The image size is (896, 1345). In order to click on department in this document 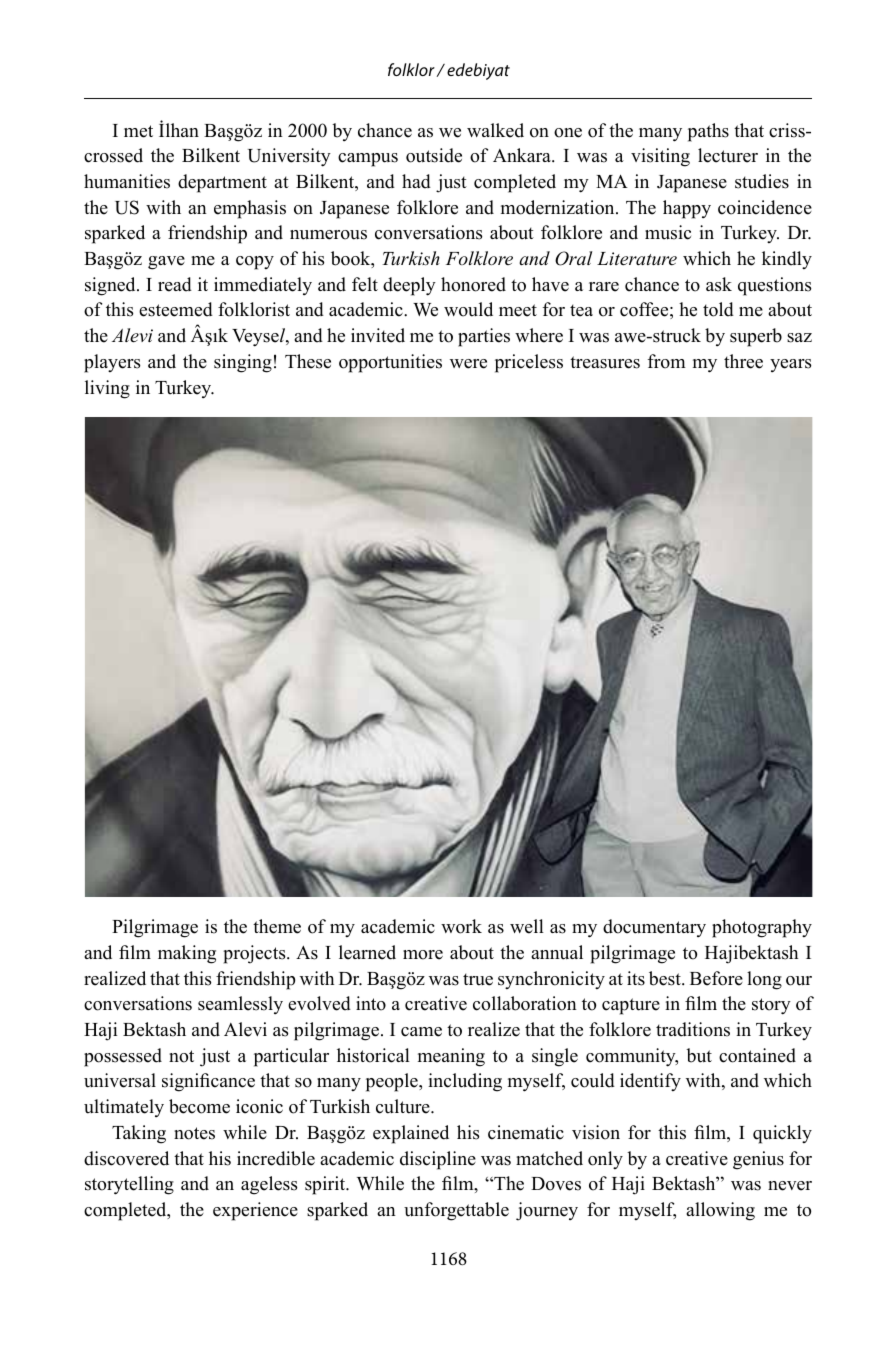, I will do `click(222, 183)`.
